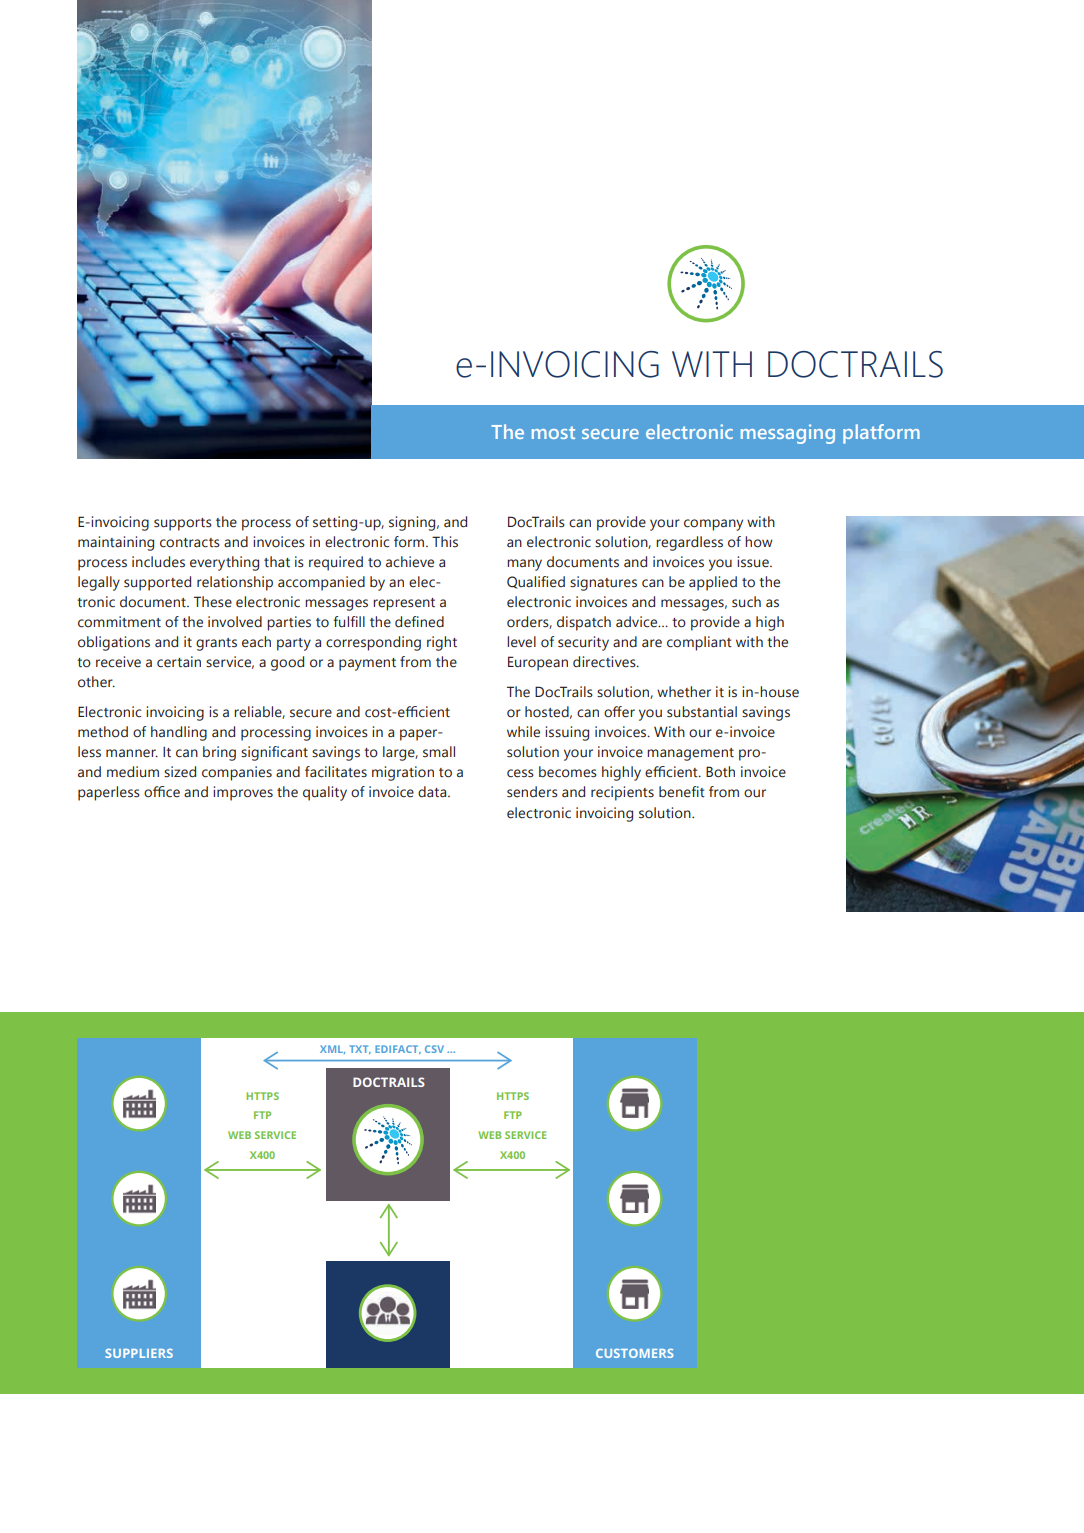 This document has width=1084, height=1533. Describe the element at coordinates (179, 662) in the document. I see `certain` at that location.
